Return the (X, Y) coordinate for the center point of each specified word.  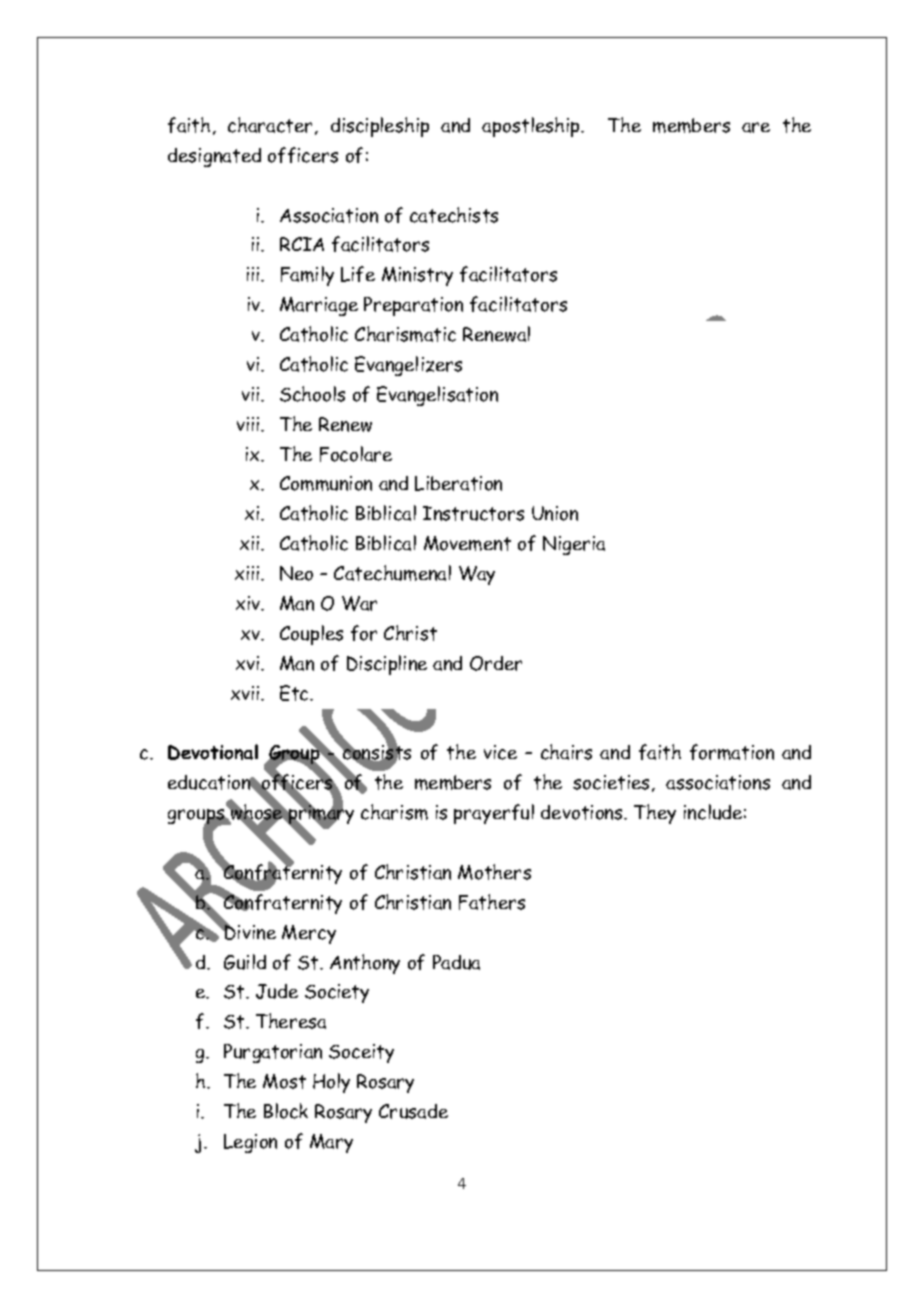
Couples (311, 635)
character (270, 125)
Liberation (458, 483)
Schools (312, 394)
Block (286, 1111)
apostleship (532, 127)
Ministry (417, 276)
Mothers (494, 872)
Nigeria (574, 545)
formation (732, 752)
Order (496, 663)
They (655, 814)
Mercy (309, 934)
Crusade (413, 1111)
